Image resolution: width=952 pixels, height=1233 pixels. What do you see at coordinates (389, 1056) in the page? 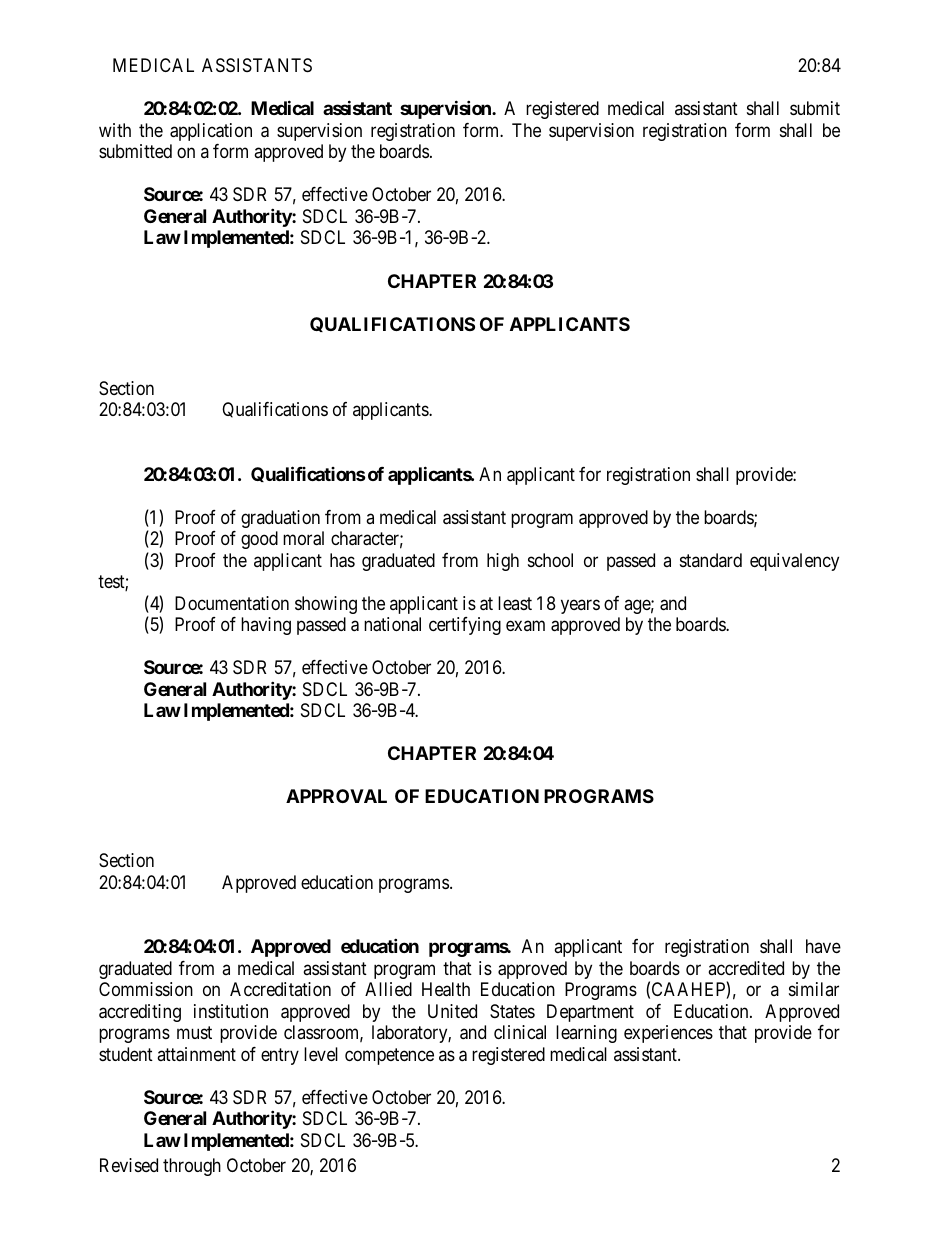
I see `competence` at bounding box center [389, 1056].
